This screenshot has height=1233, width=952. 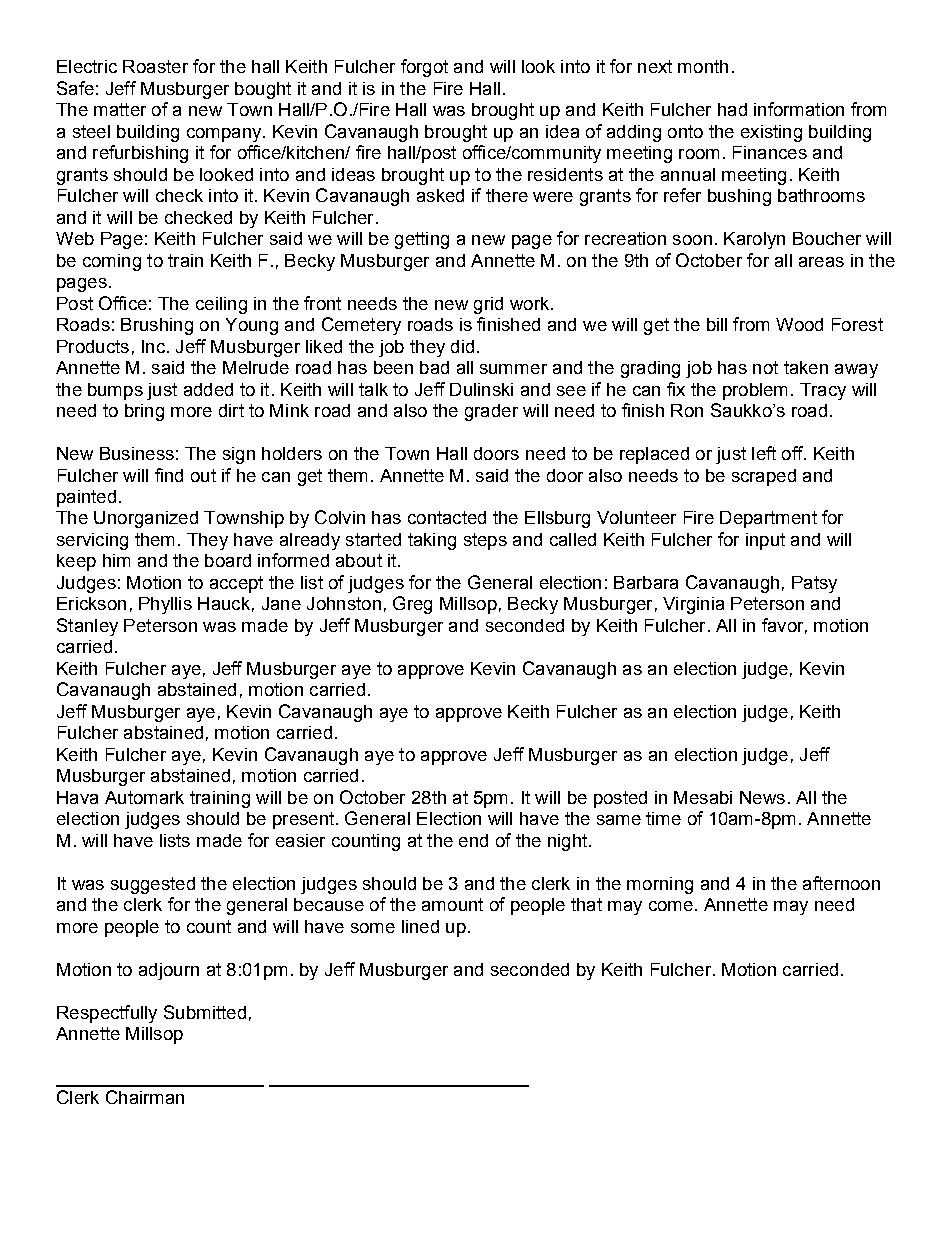 I want to click on steps, so click(x=485, y=541).
